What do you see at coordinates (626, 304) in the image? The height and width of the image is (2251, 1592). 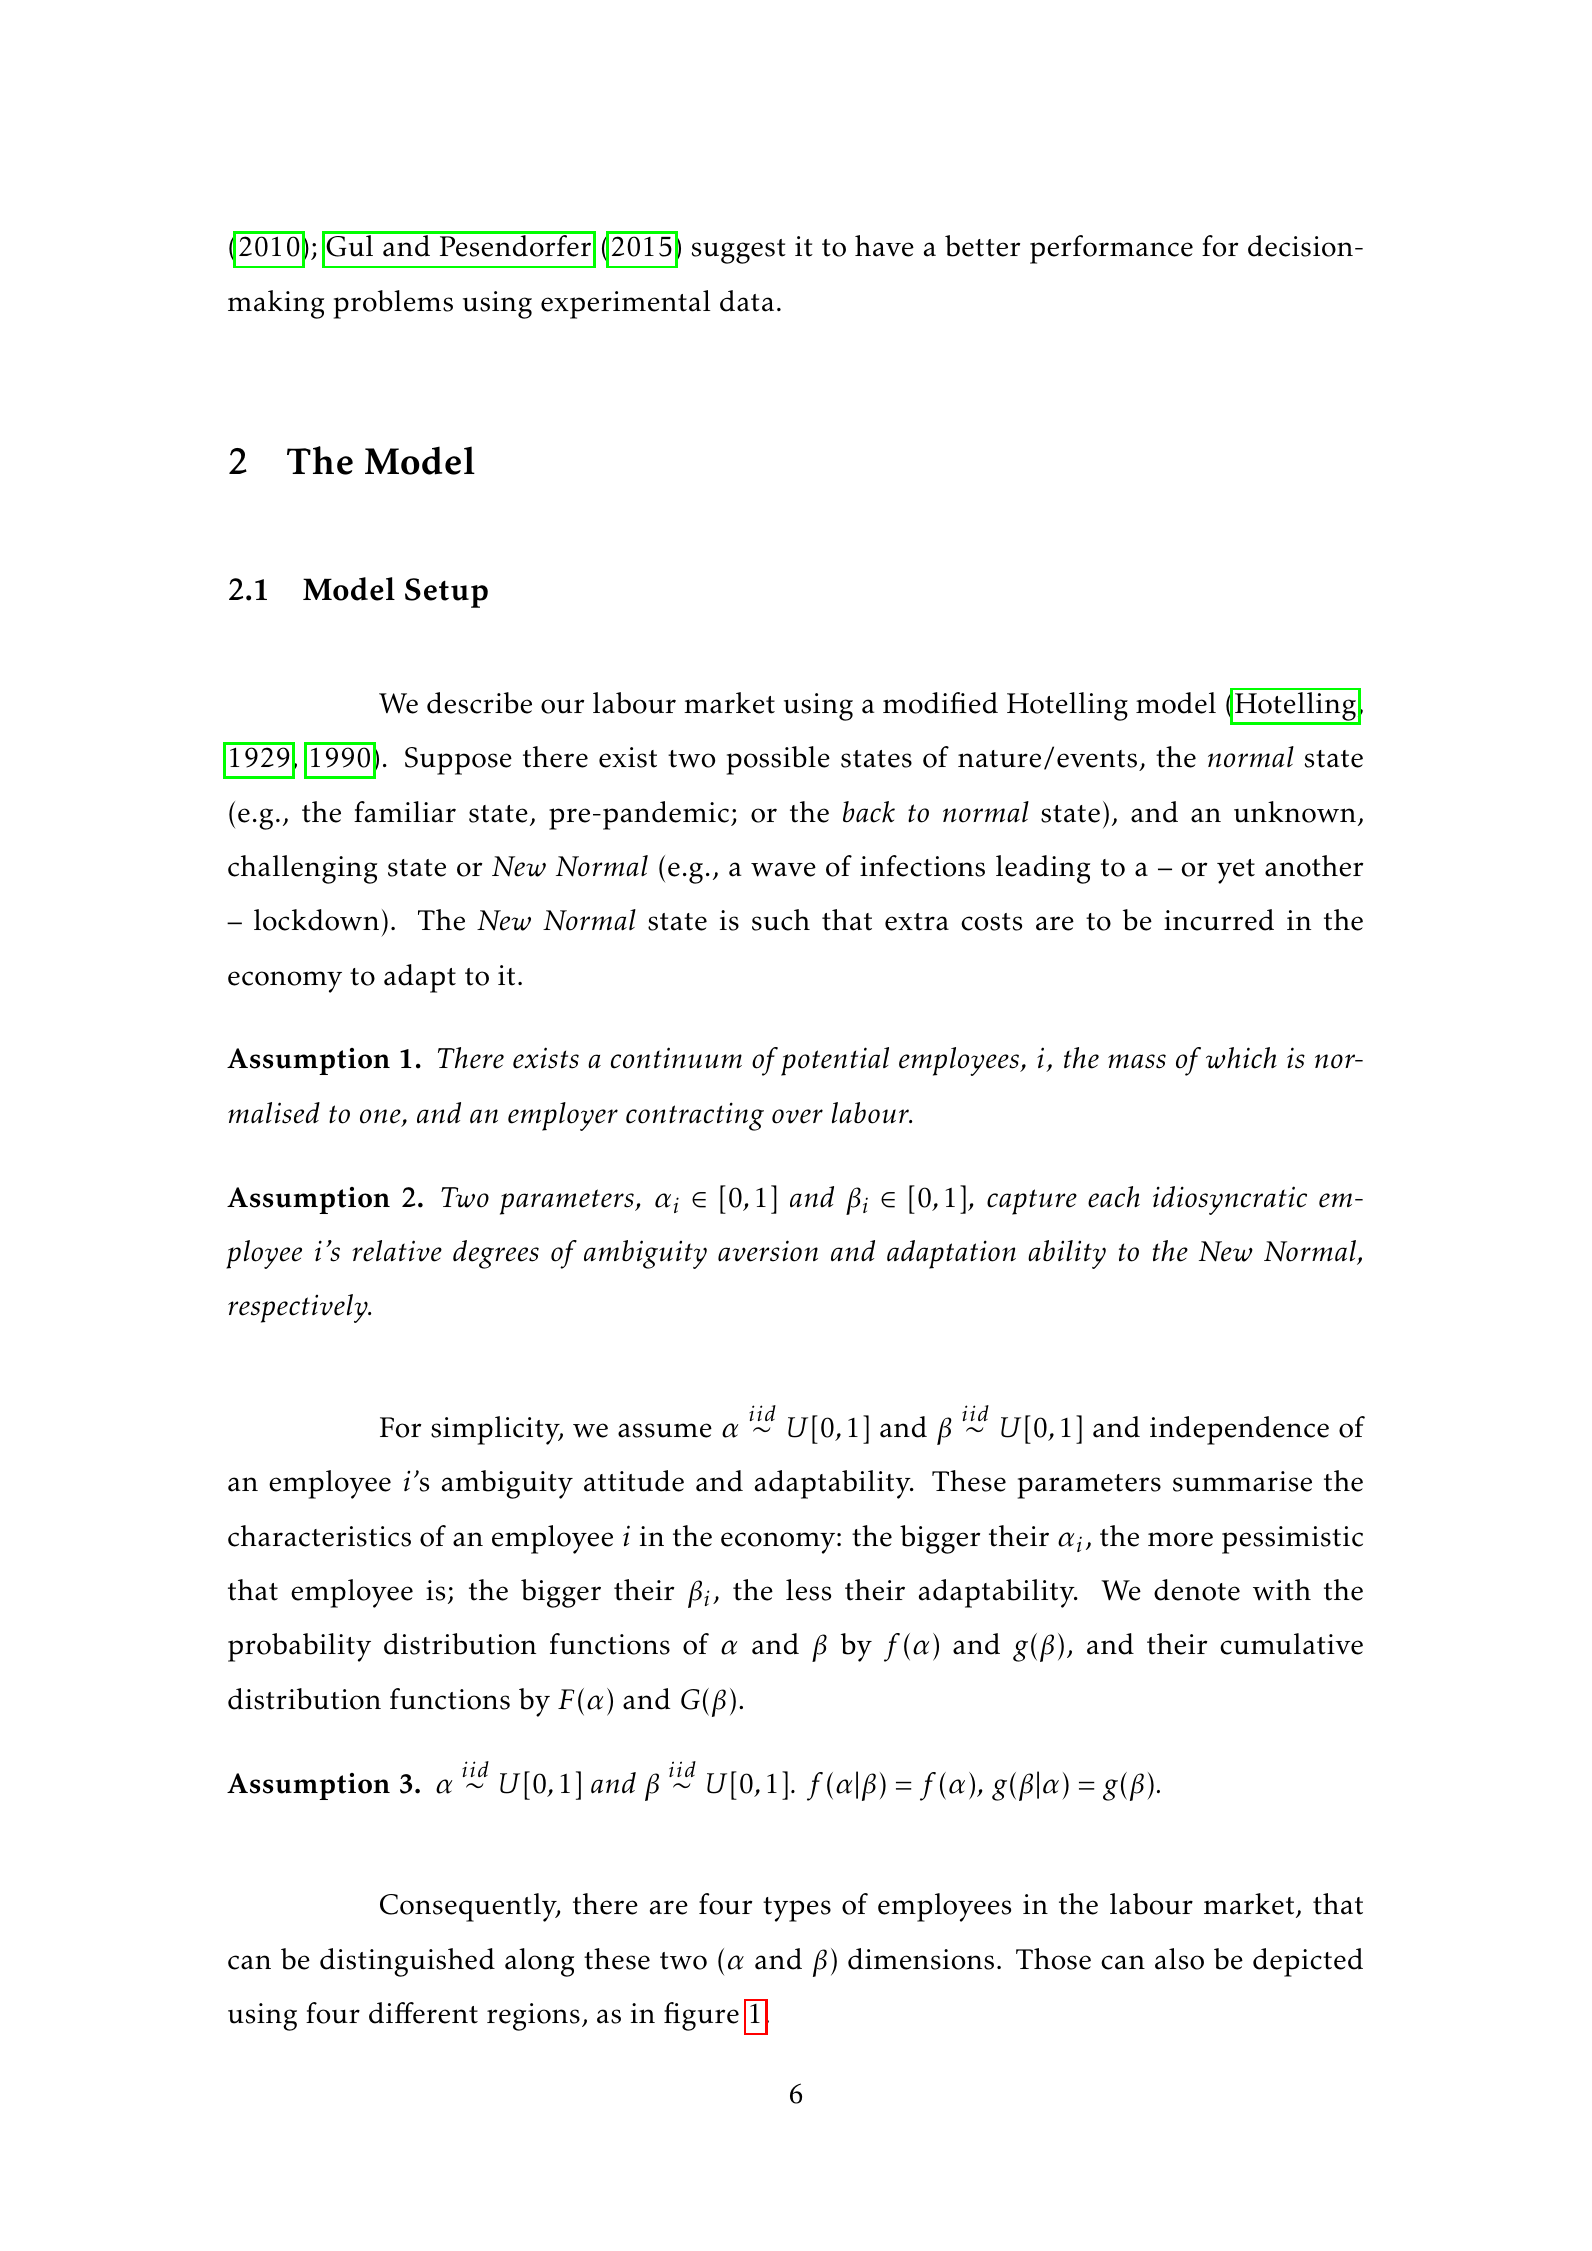 I see `experimental` at bounding box center [626, 304].
